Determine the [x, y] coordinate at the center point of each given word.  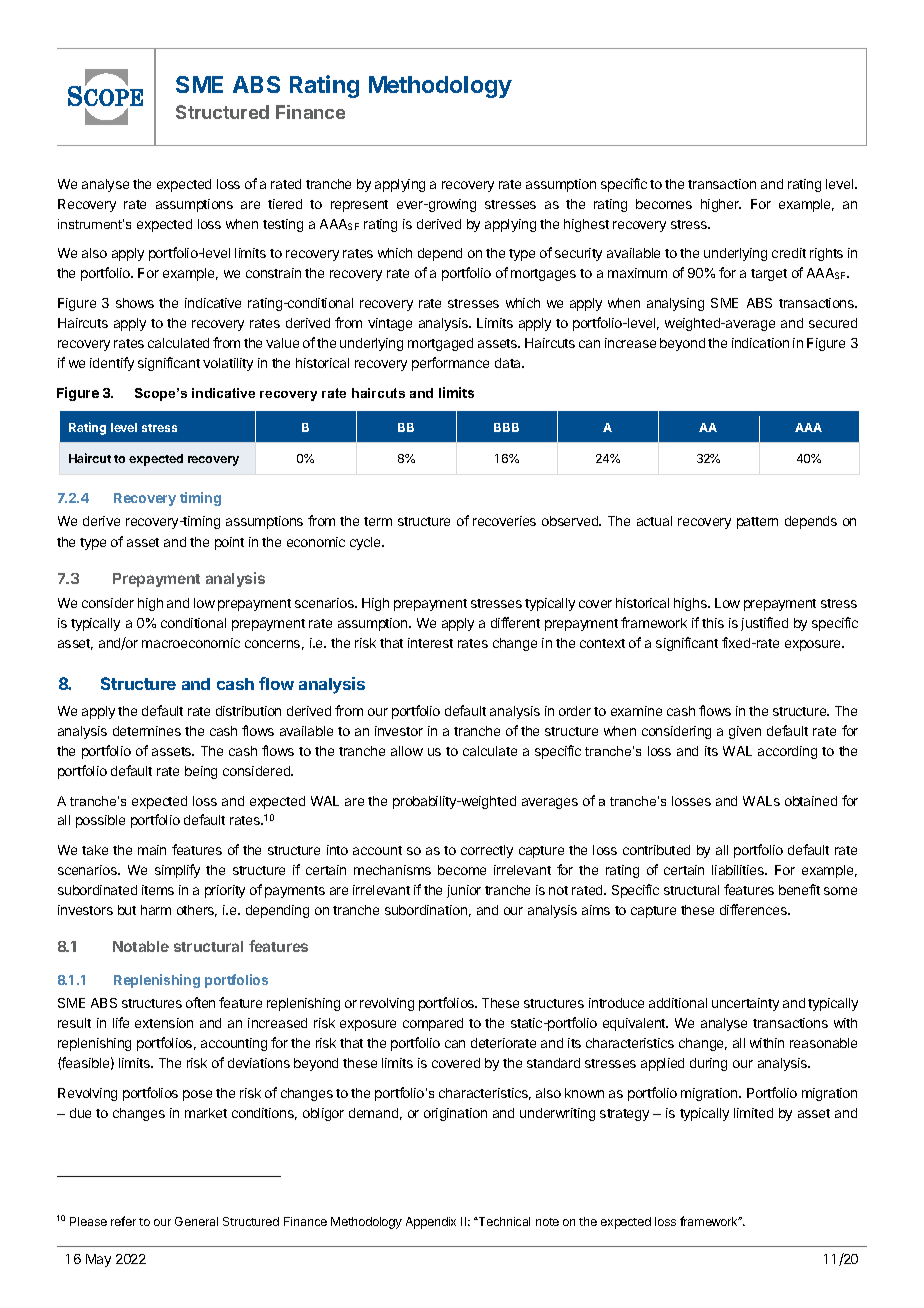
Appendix [431, 1223]
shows [135, 303]
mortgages [543, 275]
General [196, 1221]
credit [789, 253]
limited [753, 1113]
